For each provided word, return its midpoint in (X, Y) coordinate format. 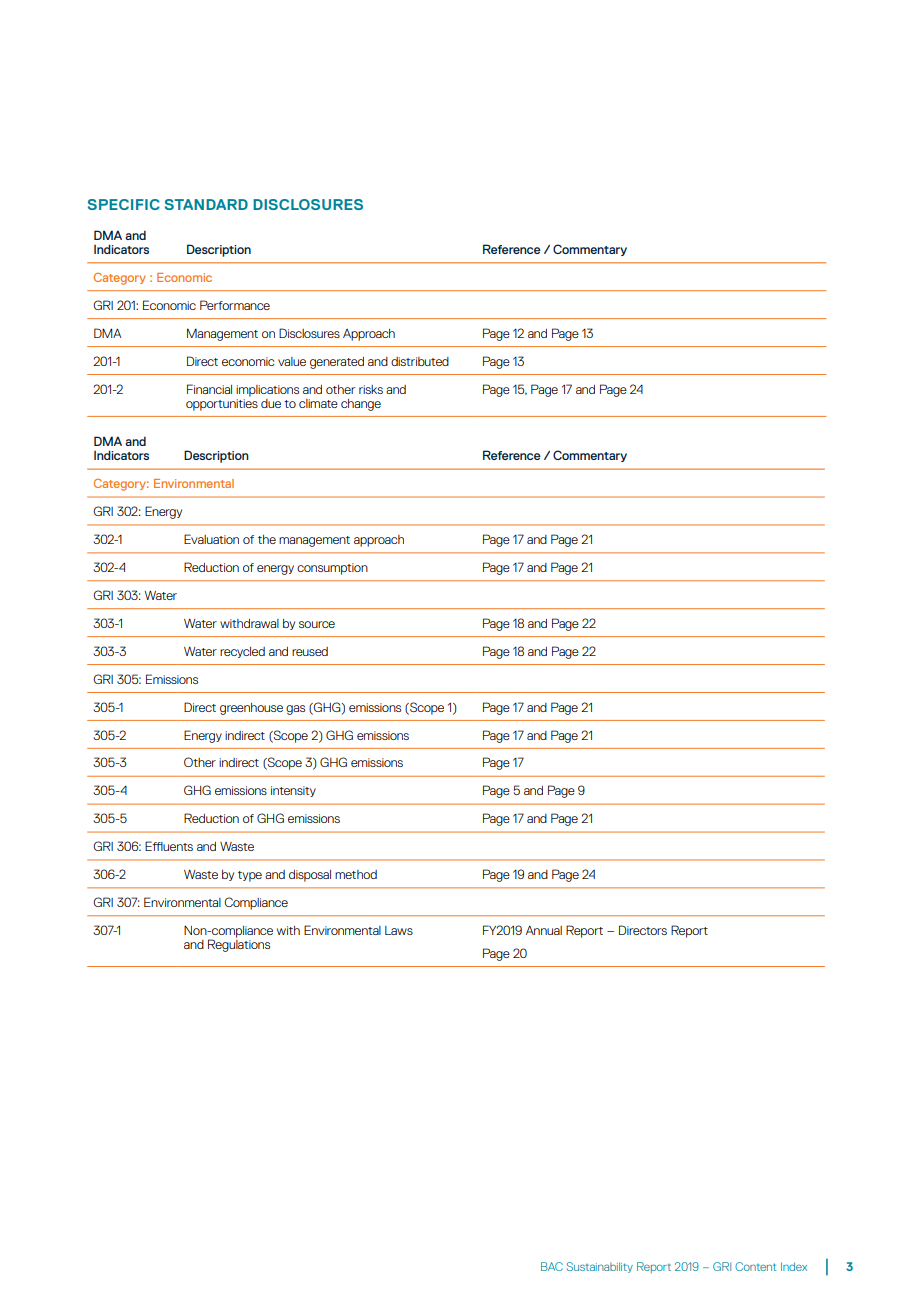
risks (371, 389)
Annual (544, 930)
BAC (552, 1266)
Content (755, 1266)
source (317, 624)
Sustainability (600, 1267)
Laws (399, 930)
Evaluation (211, 539)
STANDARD (206, 204)
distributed (420, 361)
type (250, 876)
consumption (332, 569)
